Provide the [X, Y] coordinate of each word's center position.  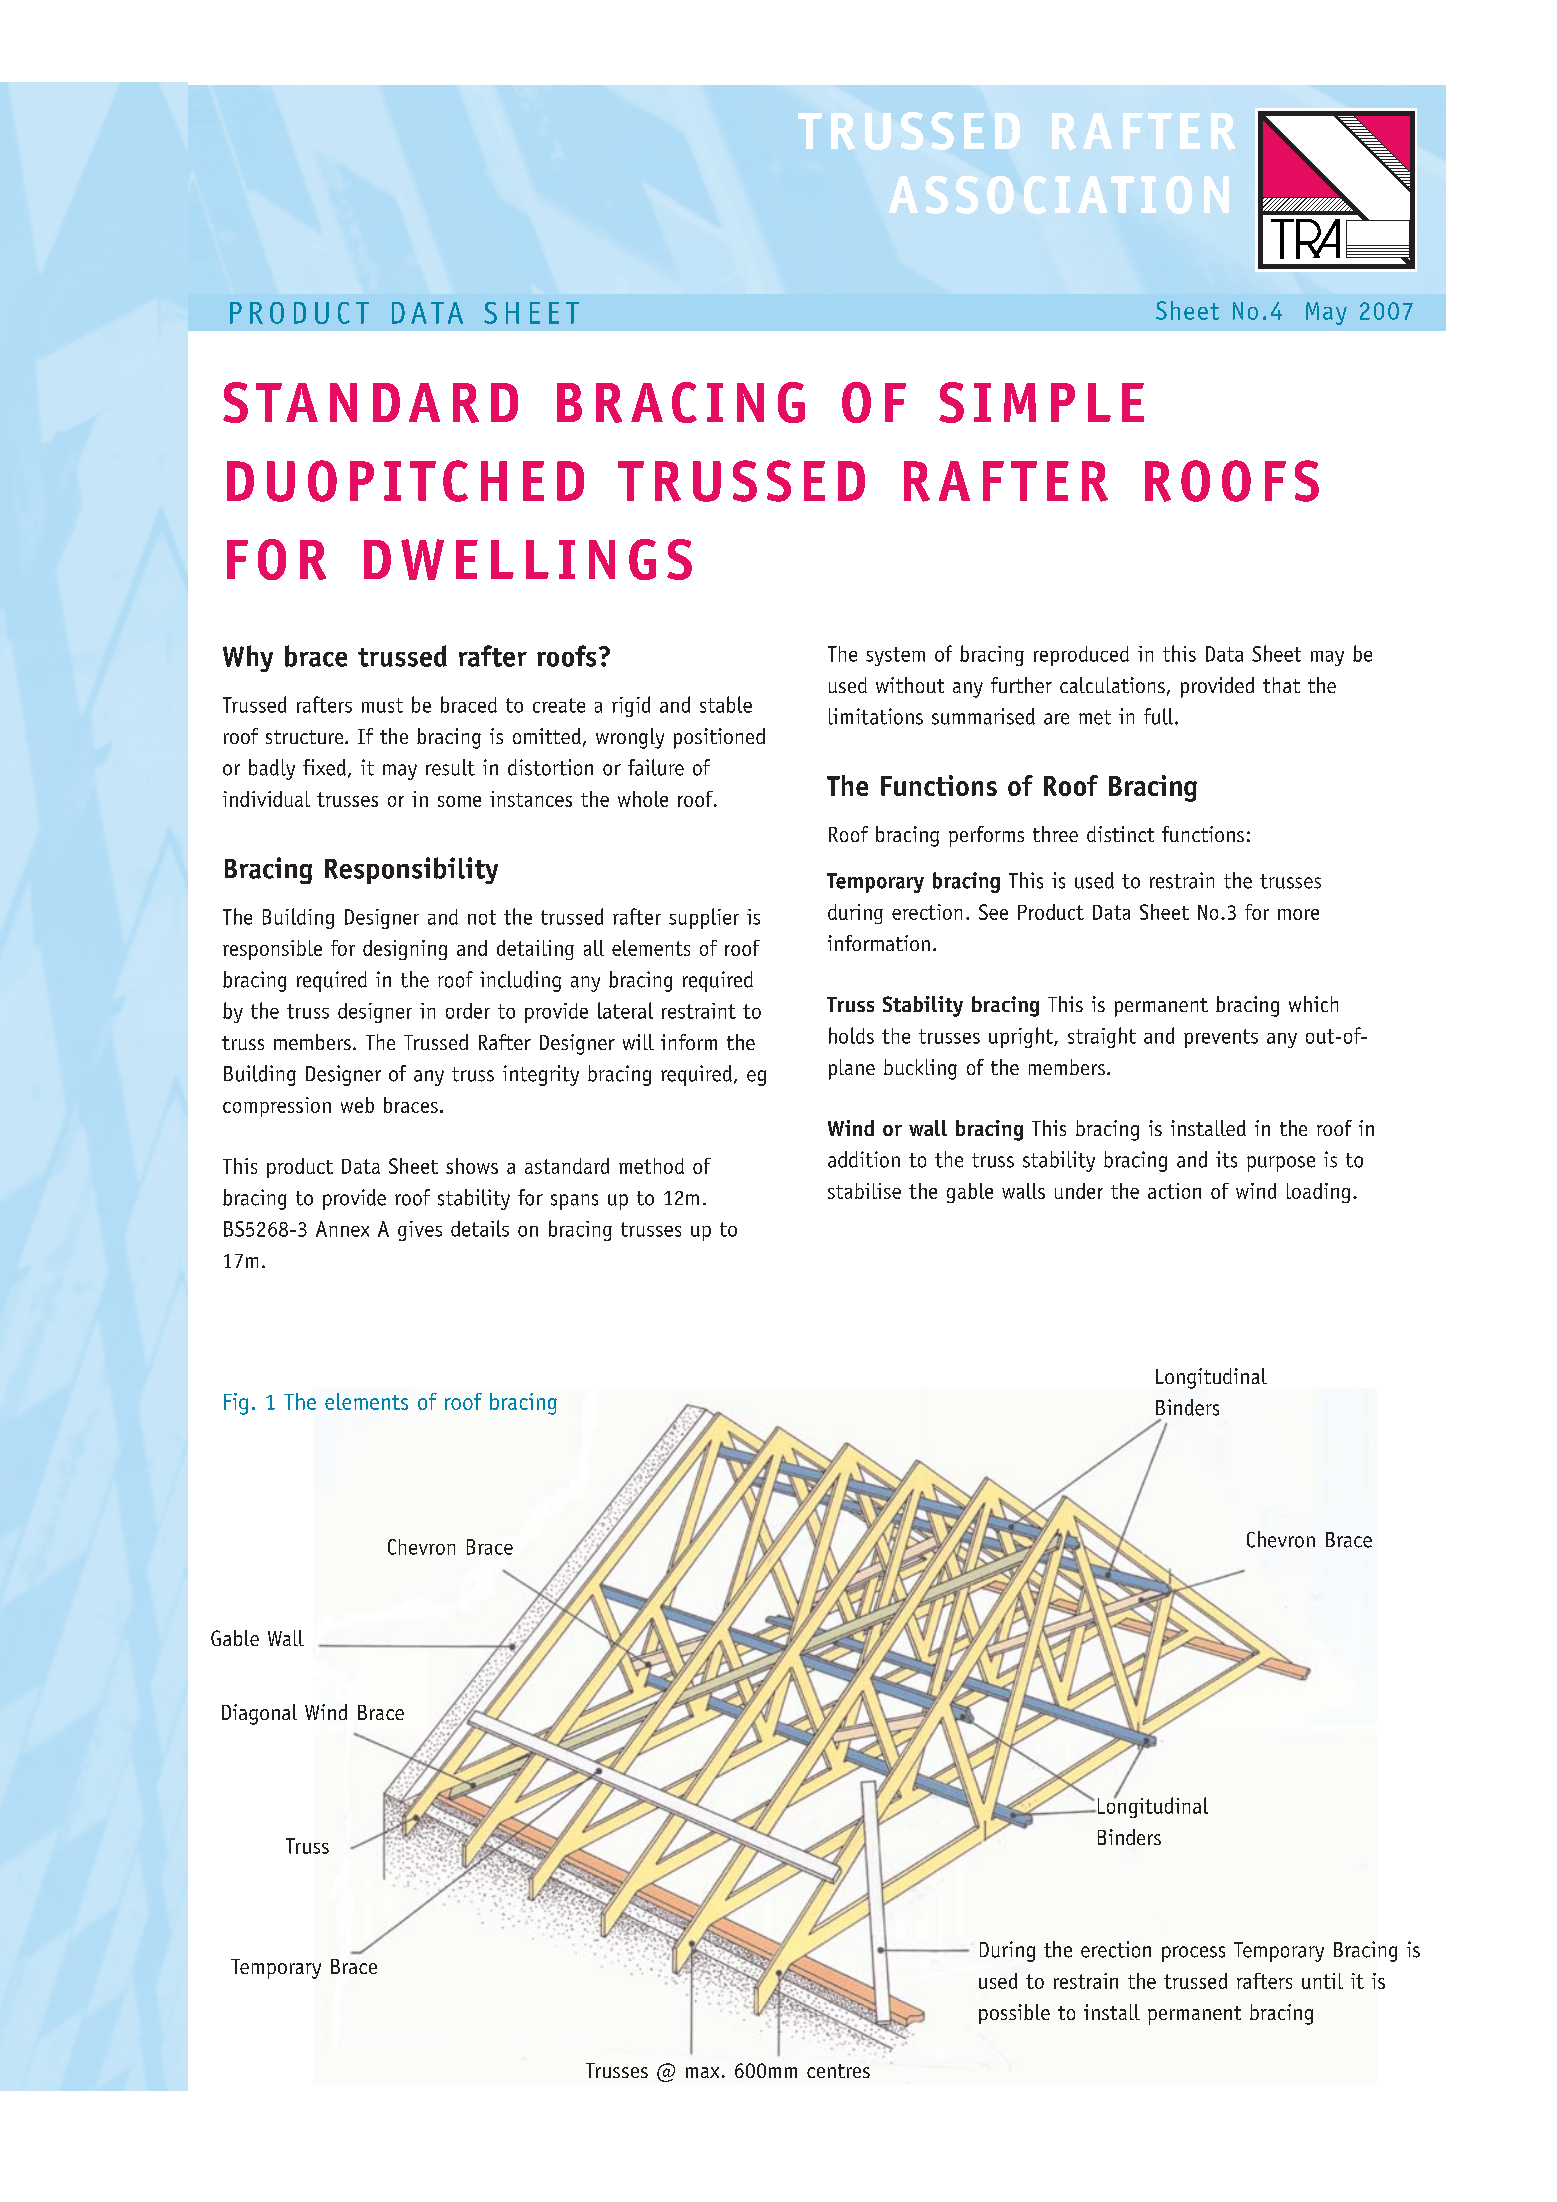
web [357, 1105]
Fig [236, 1404]
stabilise [864, 1191]
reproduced [1081, 656]
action [1174, 1191]
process [1193, 1954]
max [702, 2072]
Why [248, 658]
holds [851, 1035]
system [895, 656]
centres [838, 2071]
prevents [1221, 1038]
